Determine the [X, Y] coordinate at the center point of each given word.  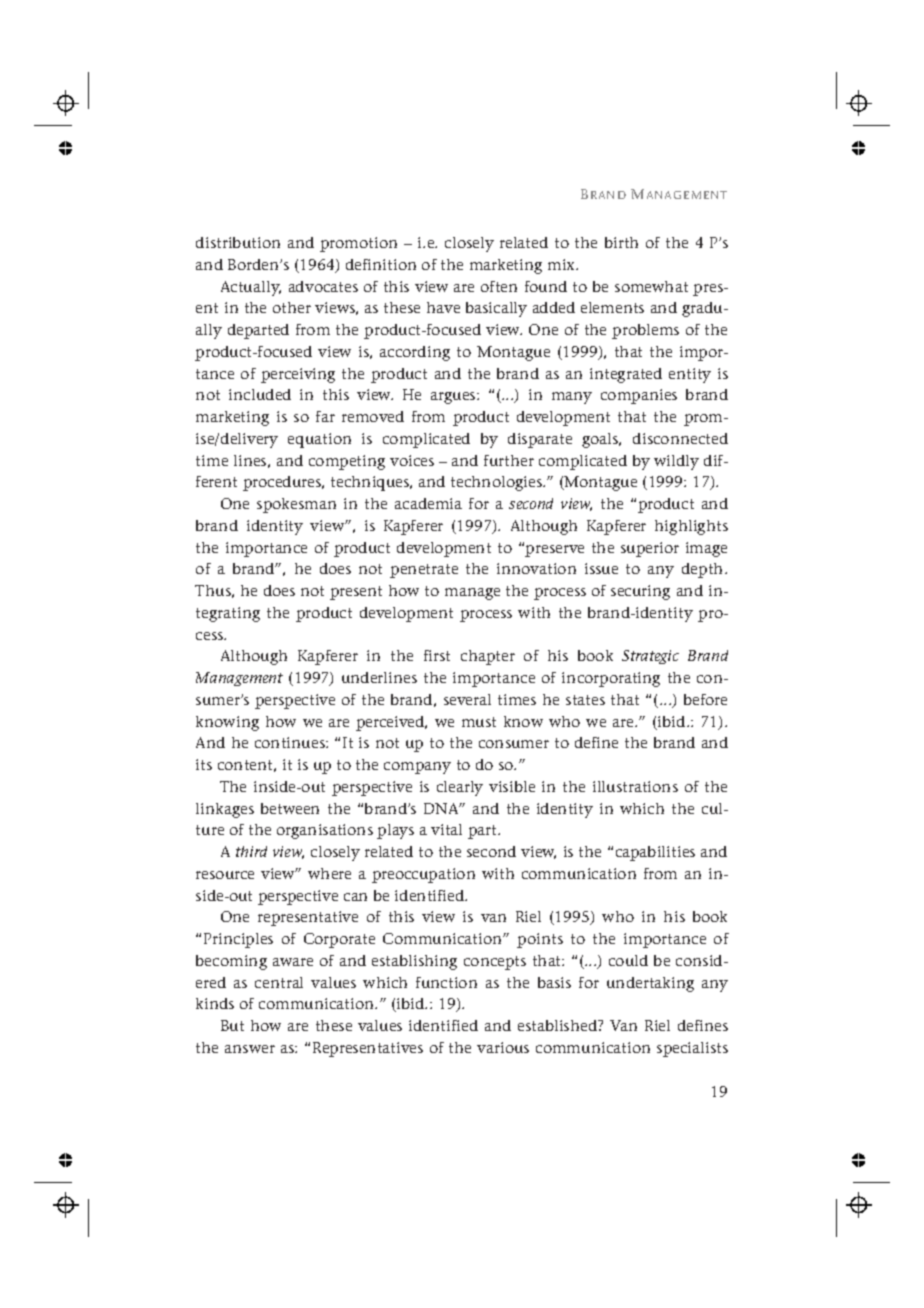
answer [250, 1049]
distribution [238, 242]
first [437, 655]
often [499, 286]
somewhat [651, 286]
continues [291, 742]
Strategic [650, 657]
